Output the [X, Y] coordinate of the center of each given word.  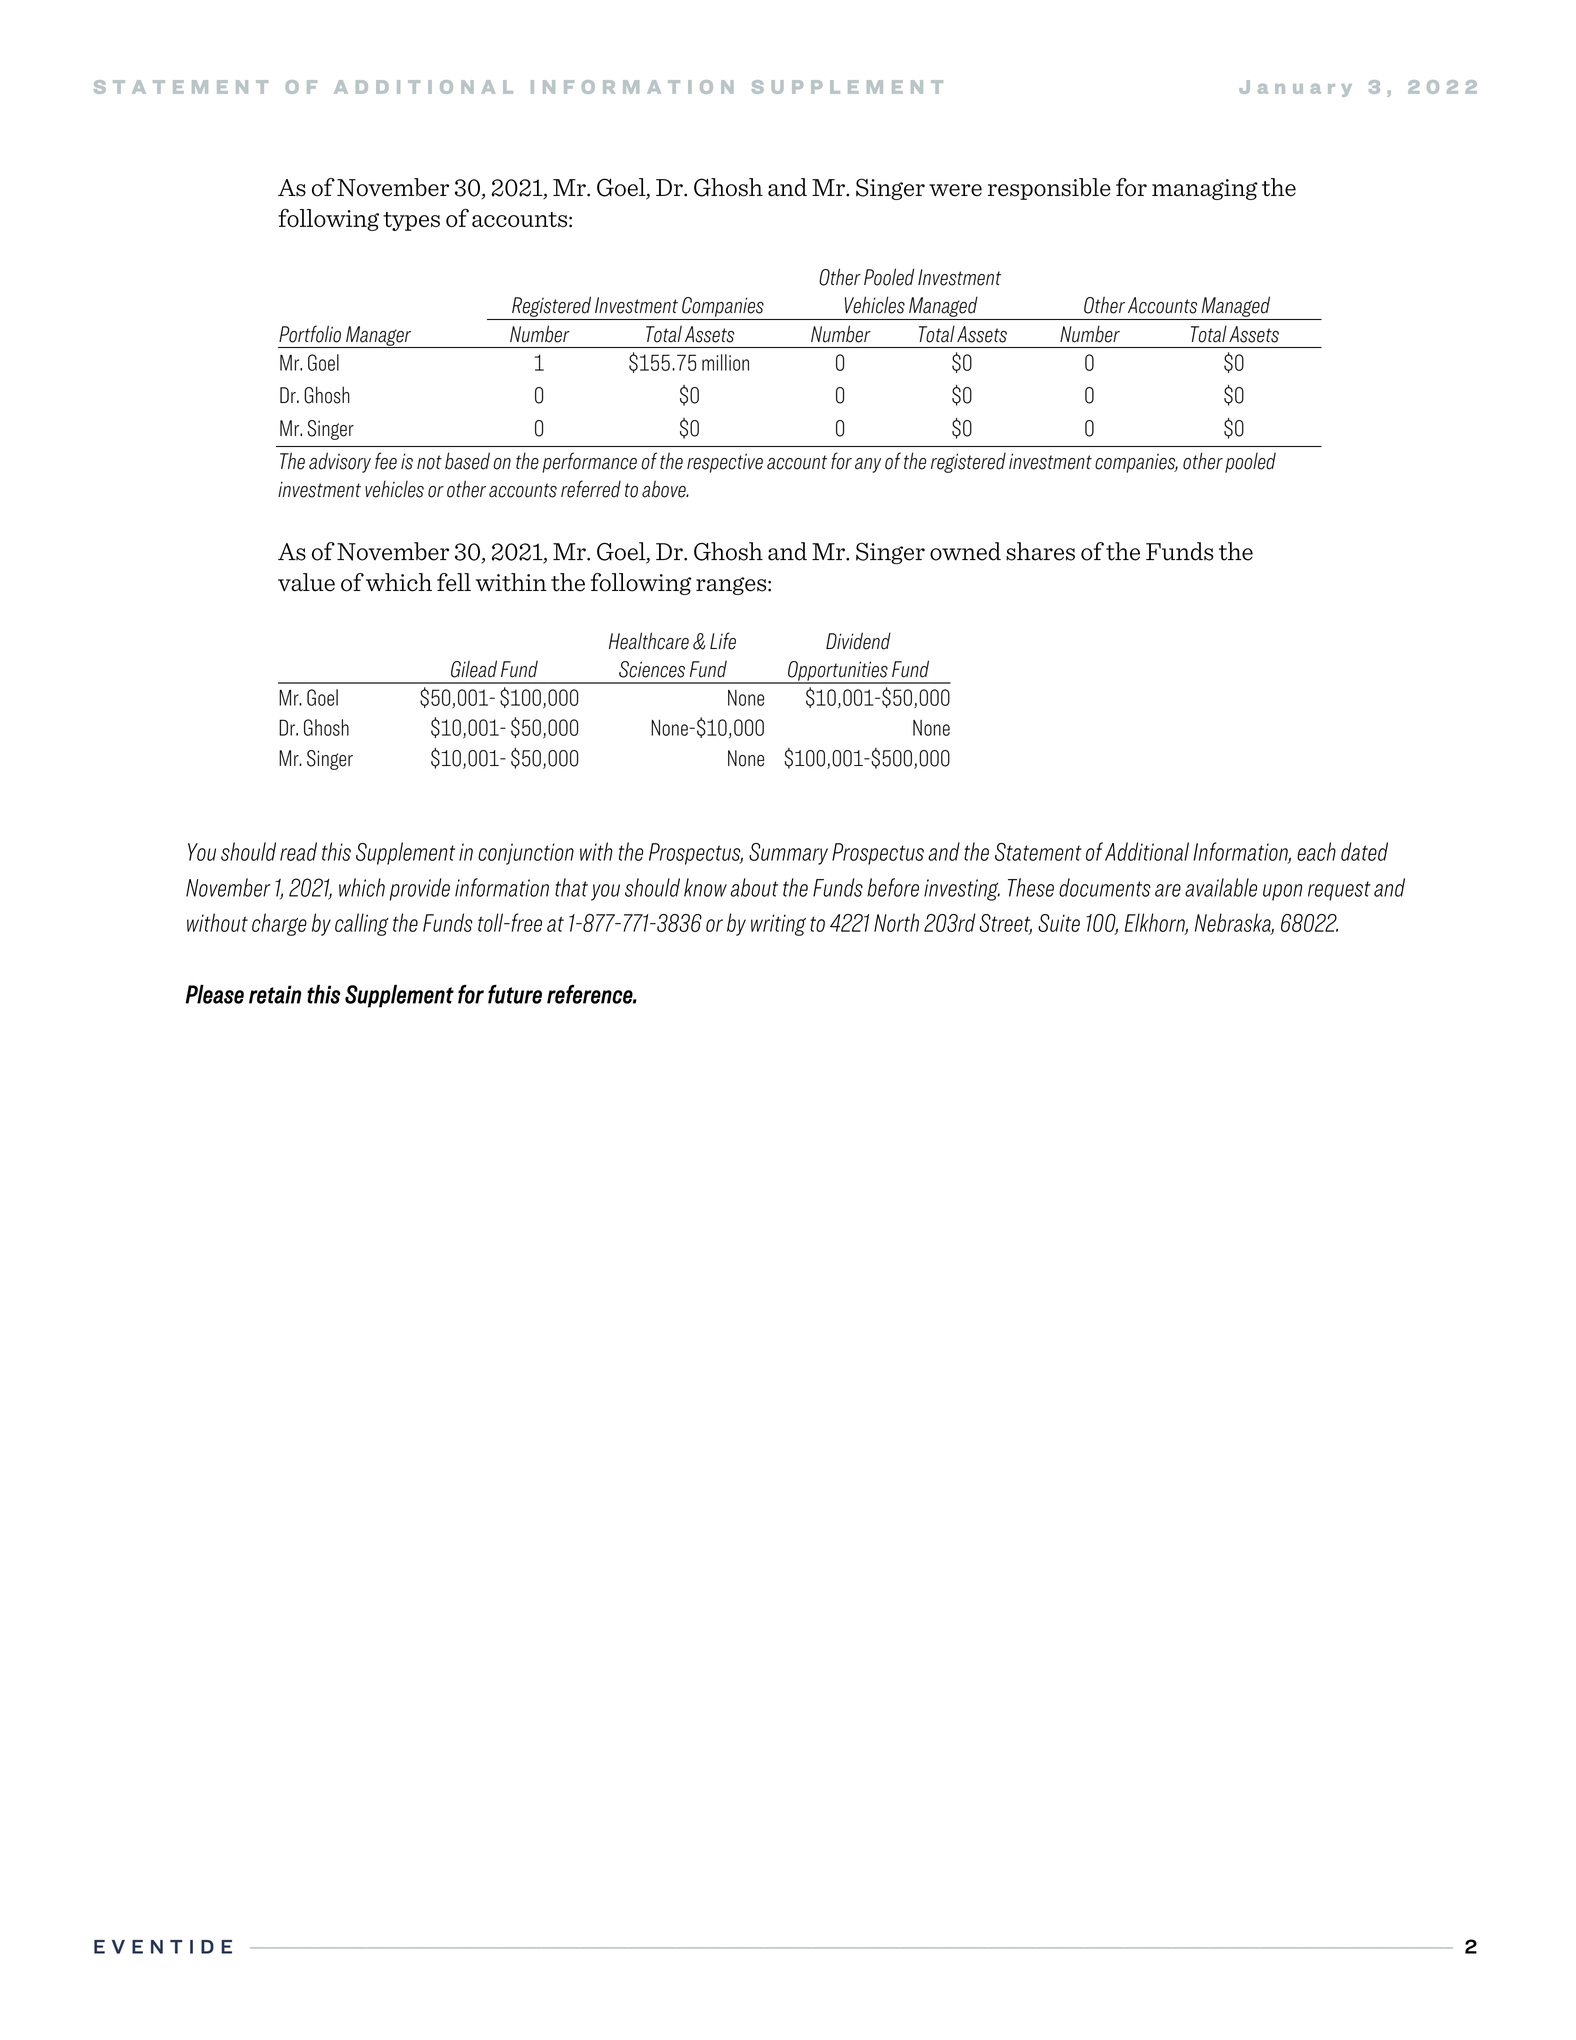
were [955, 190]
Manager [379, 337]
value [306, 582]
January [1295, 88]
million [725, 362]
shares [1040, 551]
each [1316, 851]
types [411, 221]
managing [1205, 189]
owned [965, 551]
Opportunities [838, 672]
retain [275, 994]
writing [778, 925]
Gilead [474, 669]
